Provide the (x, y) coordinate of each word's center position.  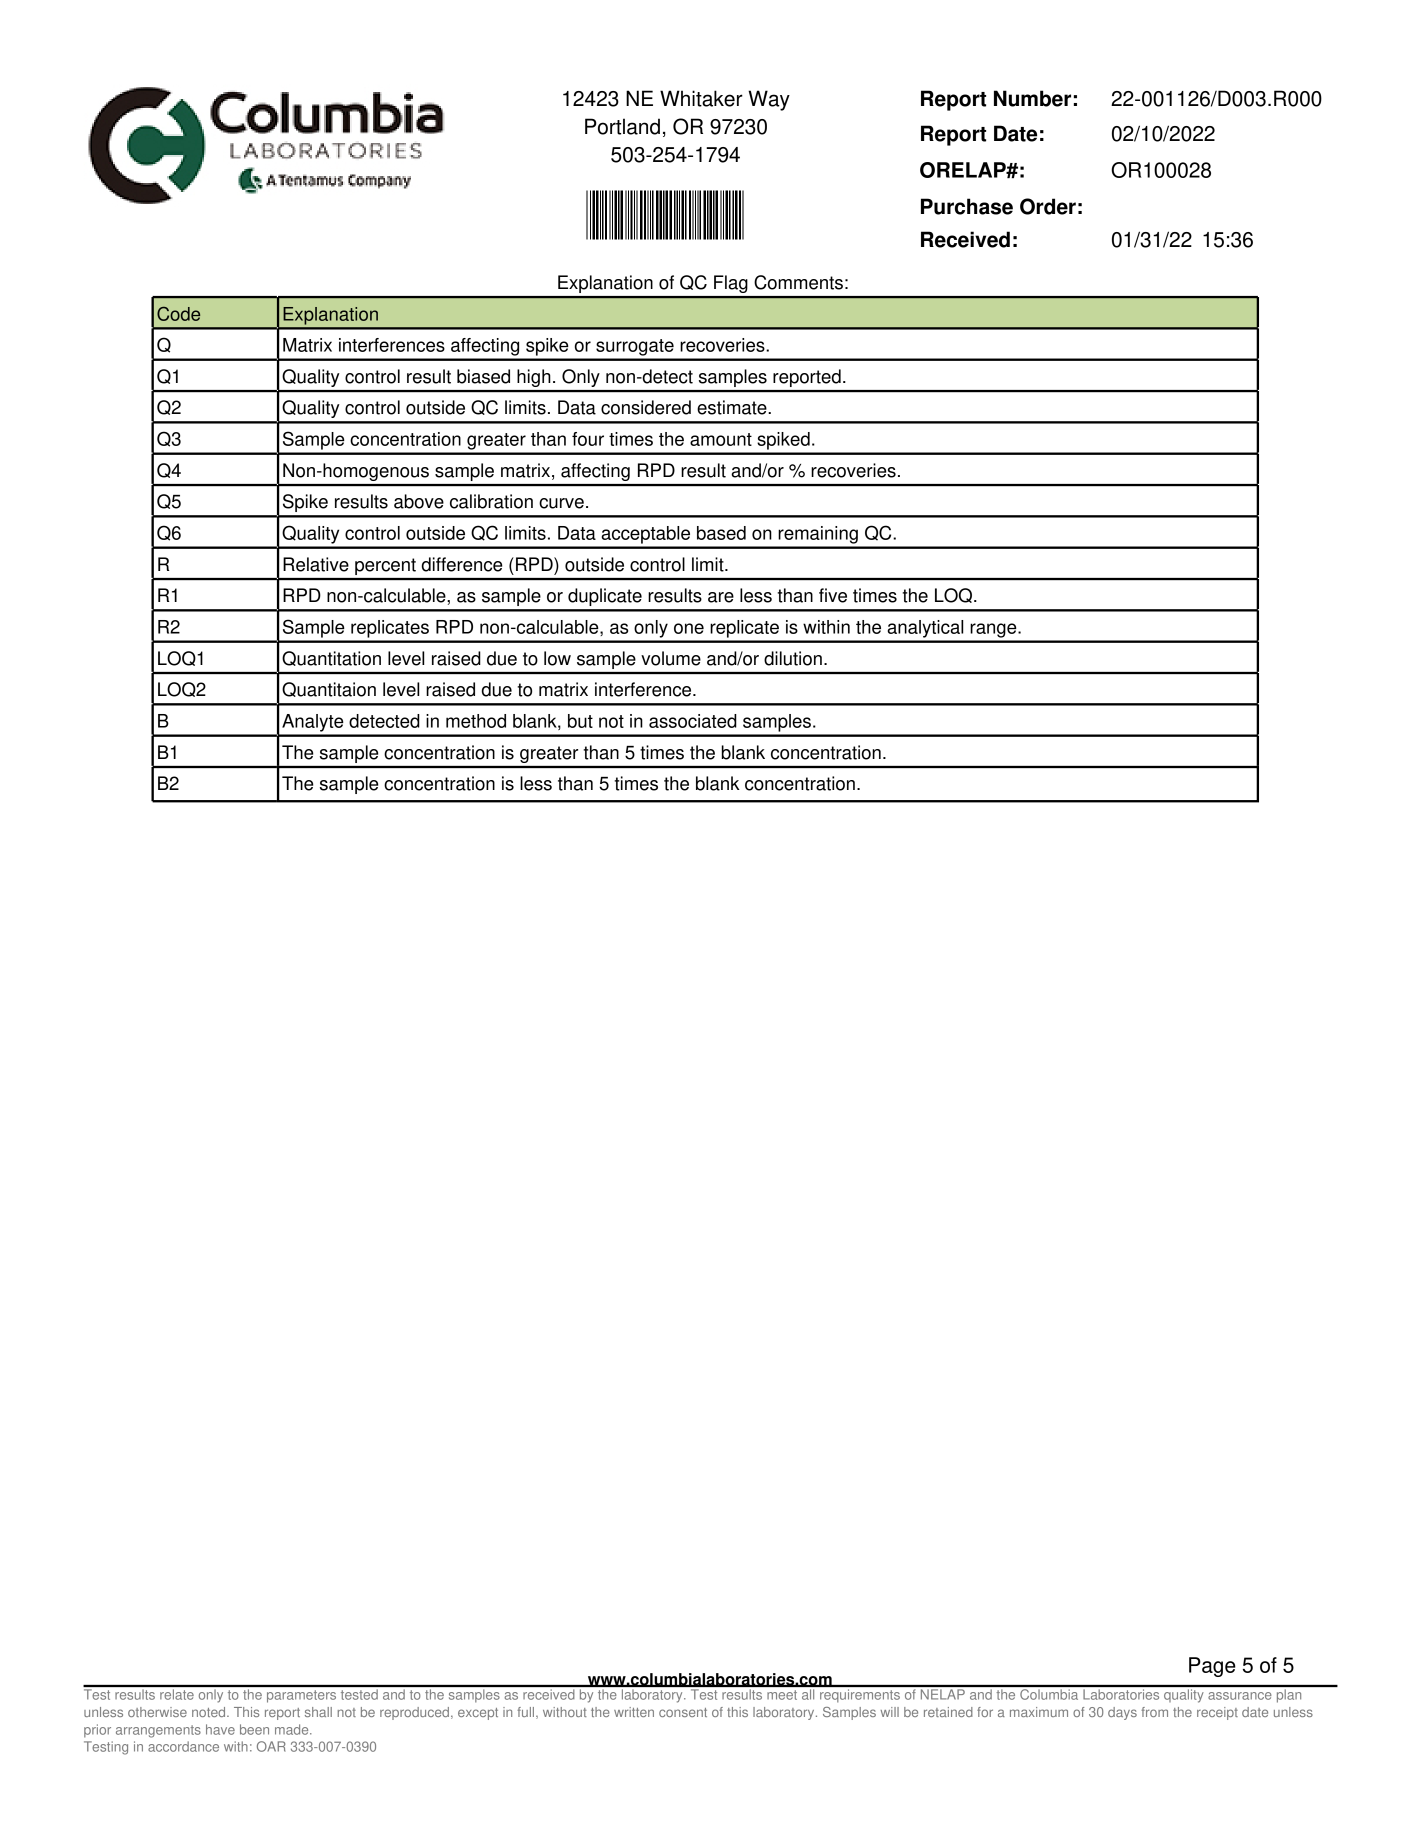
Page (1212, 1667)
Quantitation (331, 658)
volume (671, 658)
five (833, 595)
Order (1048, 206)
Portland (622, 126)
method (476, 721)
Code (178, 314)
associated (693, 721)
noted (210, 1712)
